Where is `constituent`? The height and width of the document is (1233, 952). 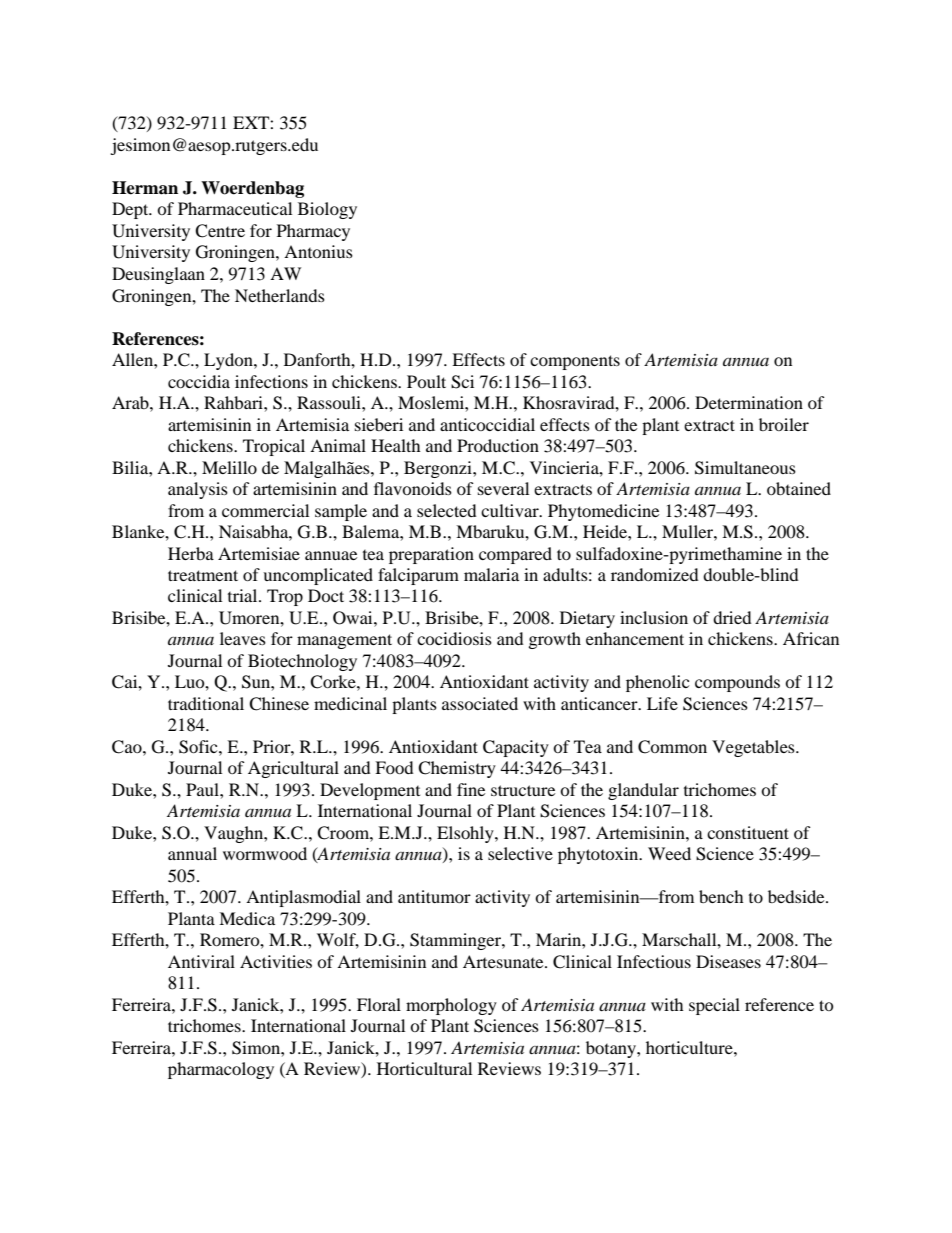 constituent is located at coordinates (748, 832).
